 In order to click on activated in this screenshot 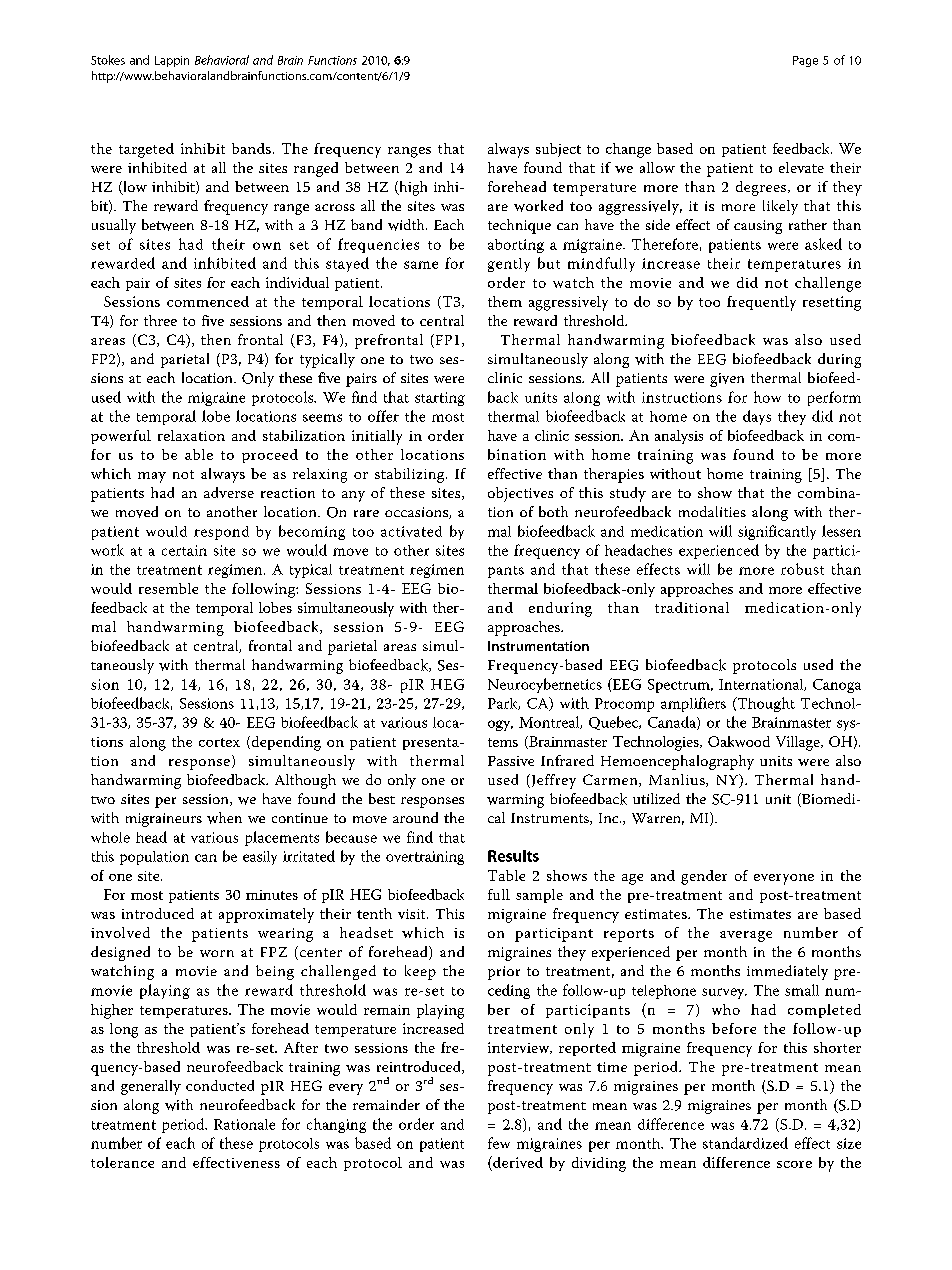, I will do `click(411, 531)`.
